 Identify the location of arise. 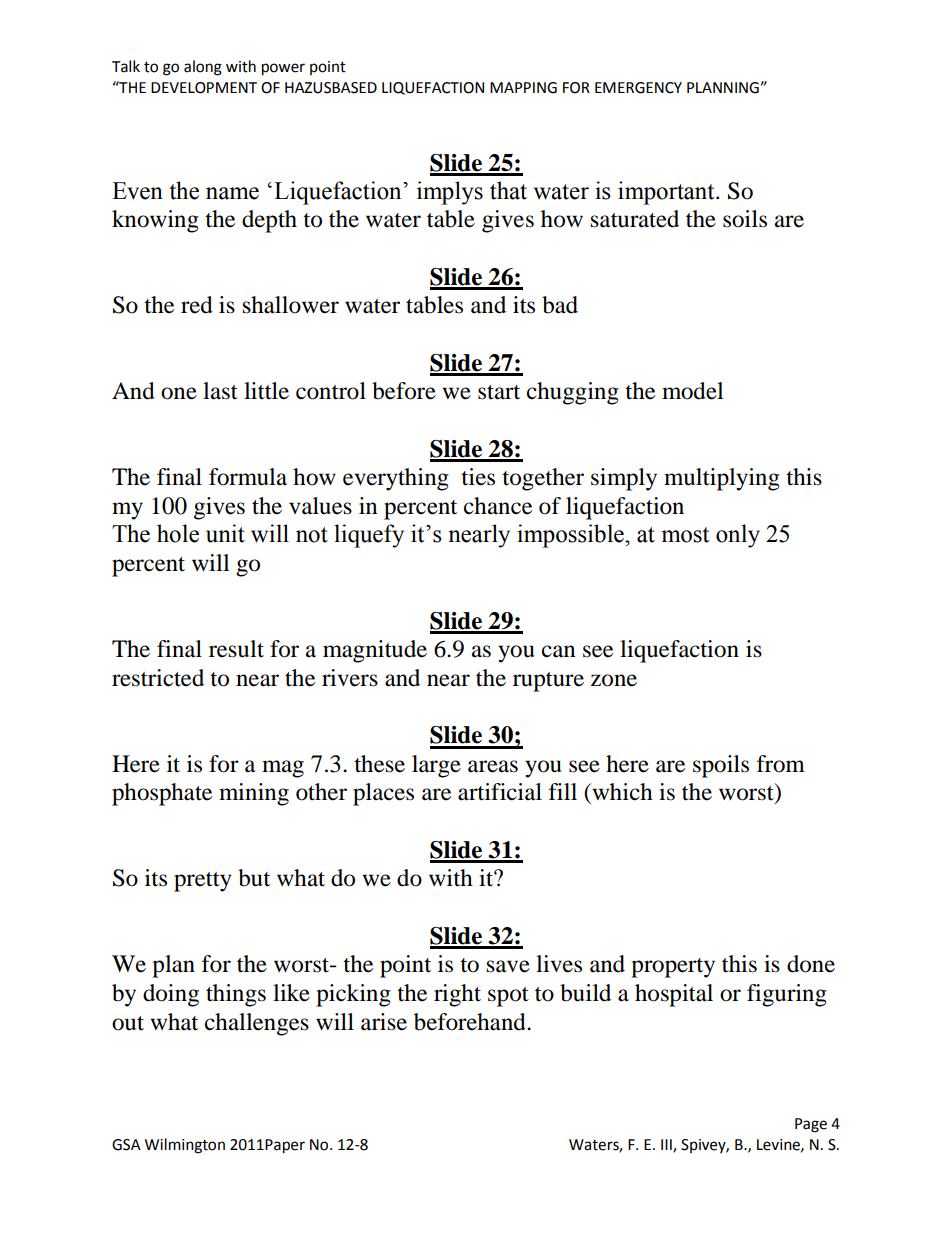
(384, 1022).
